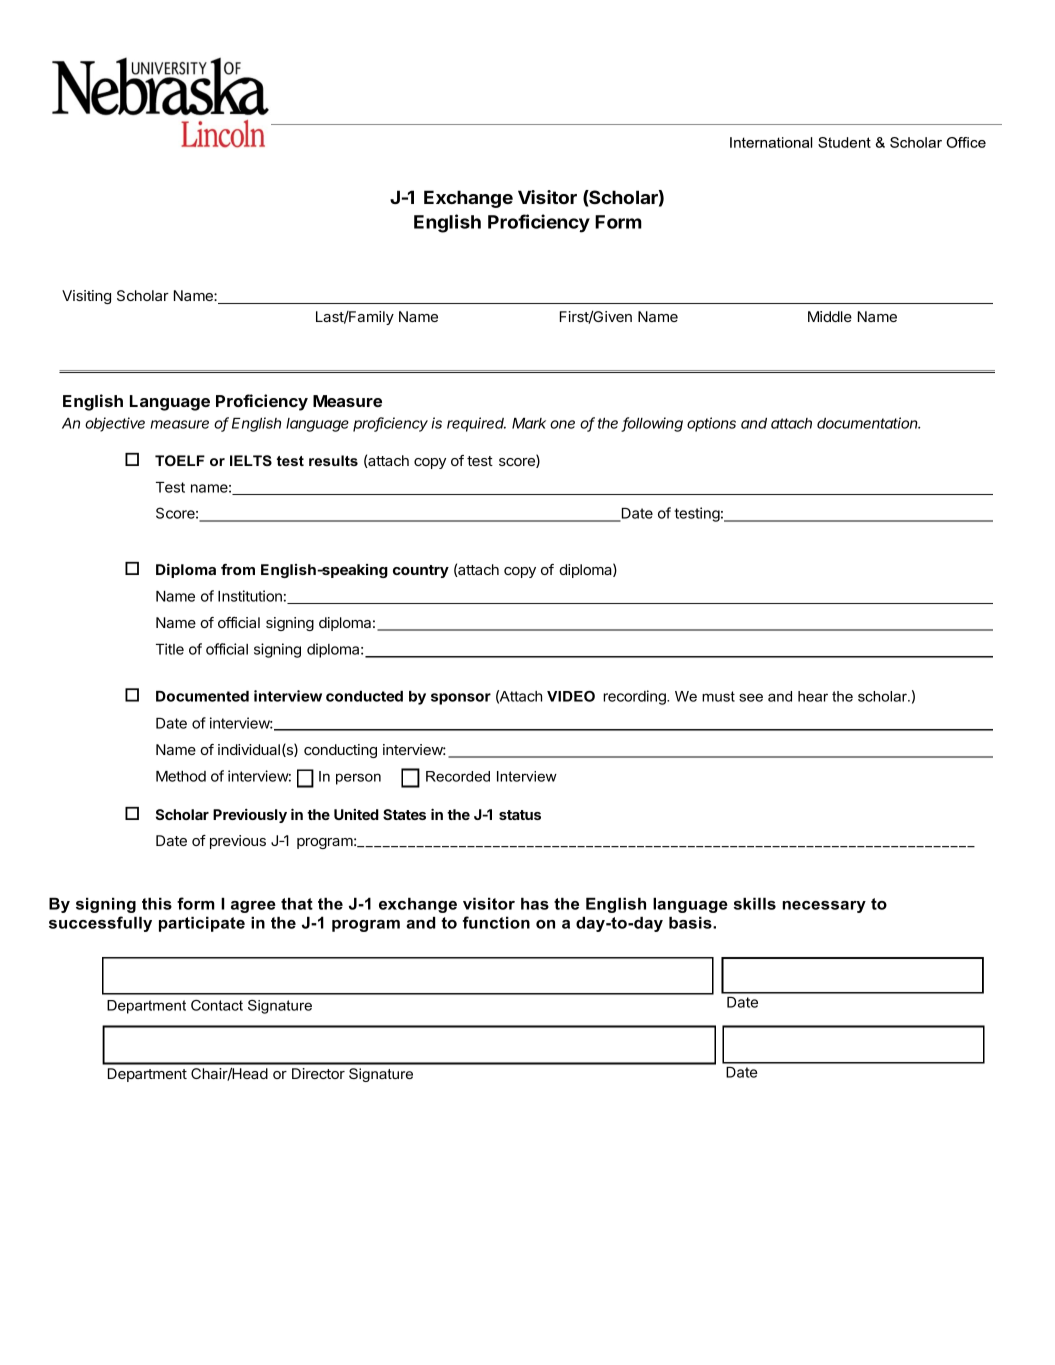 This image has height=1365, width=1055. I want to click on Documented, so click(202, 696).
